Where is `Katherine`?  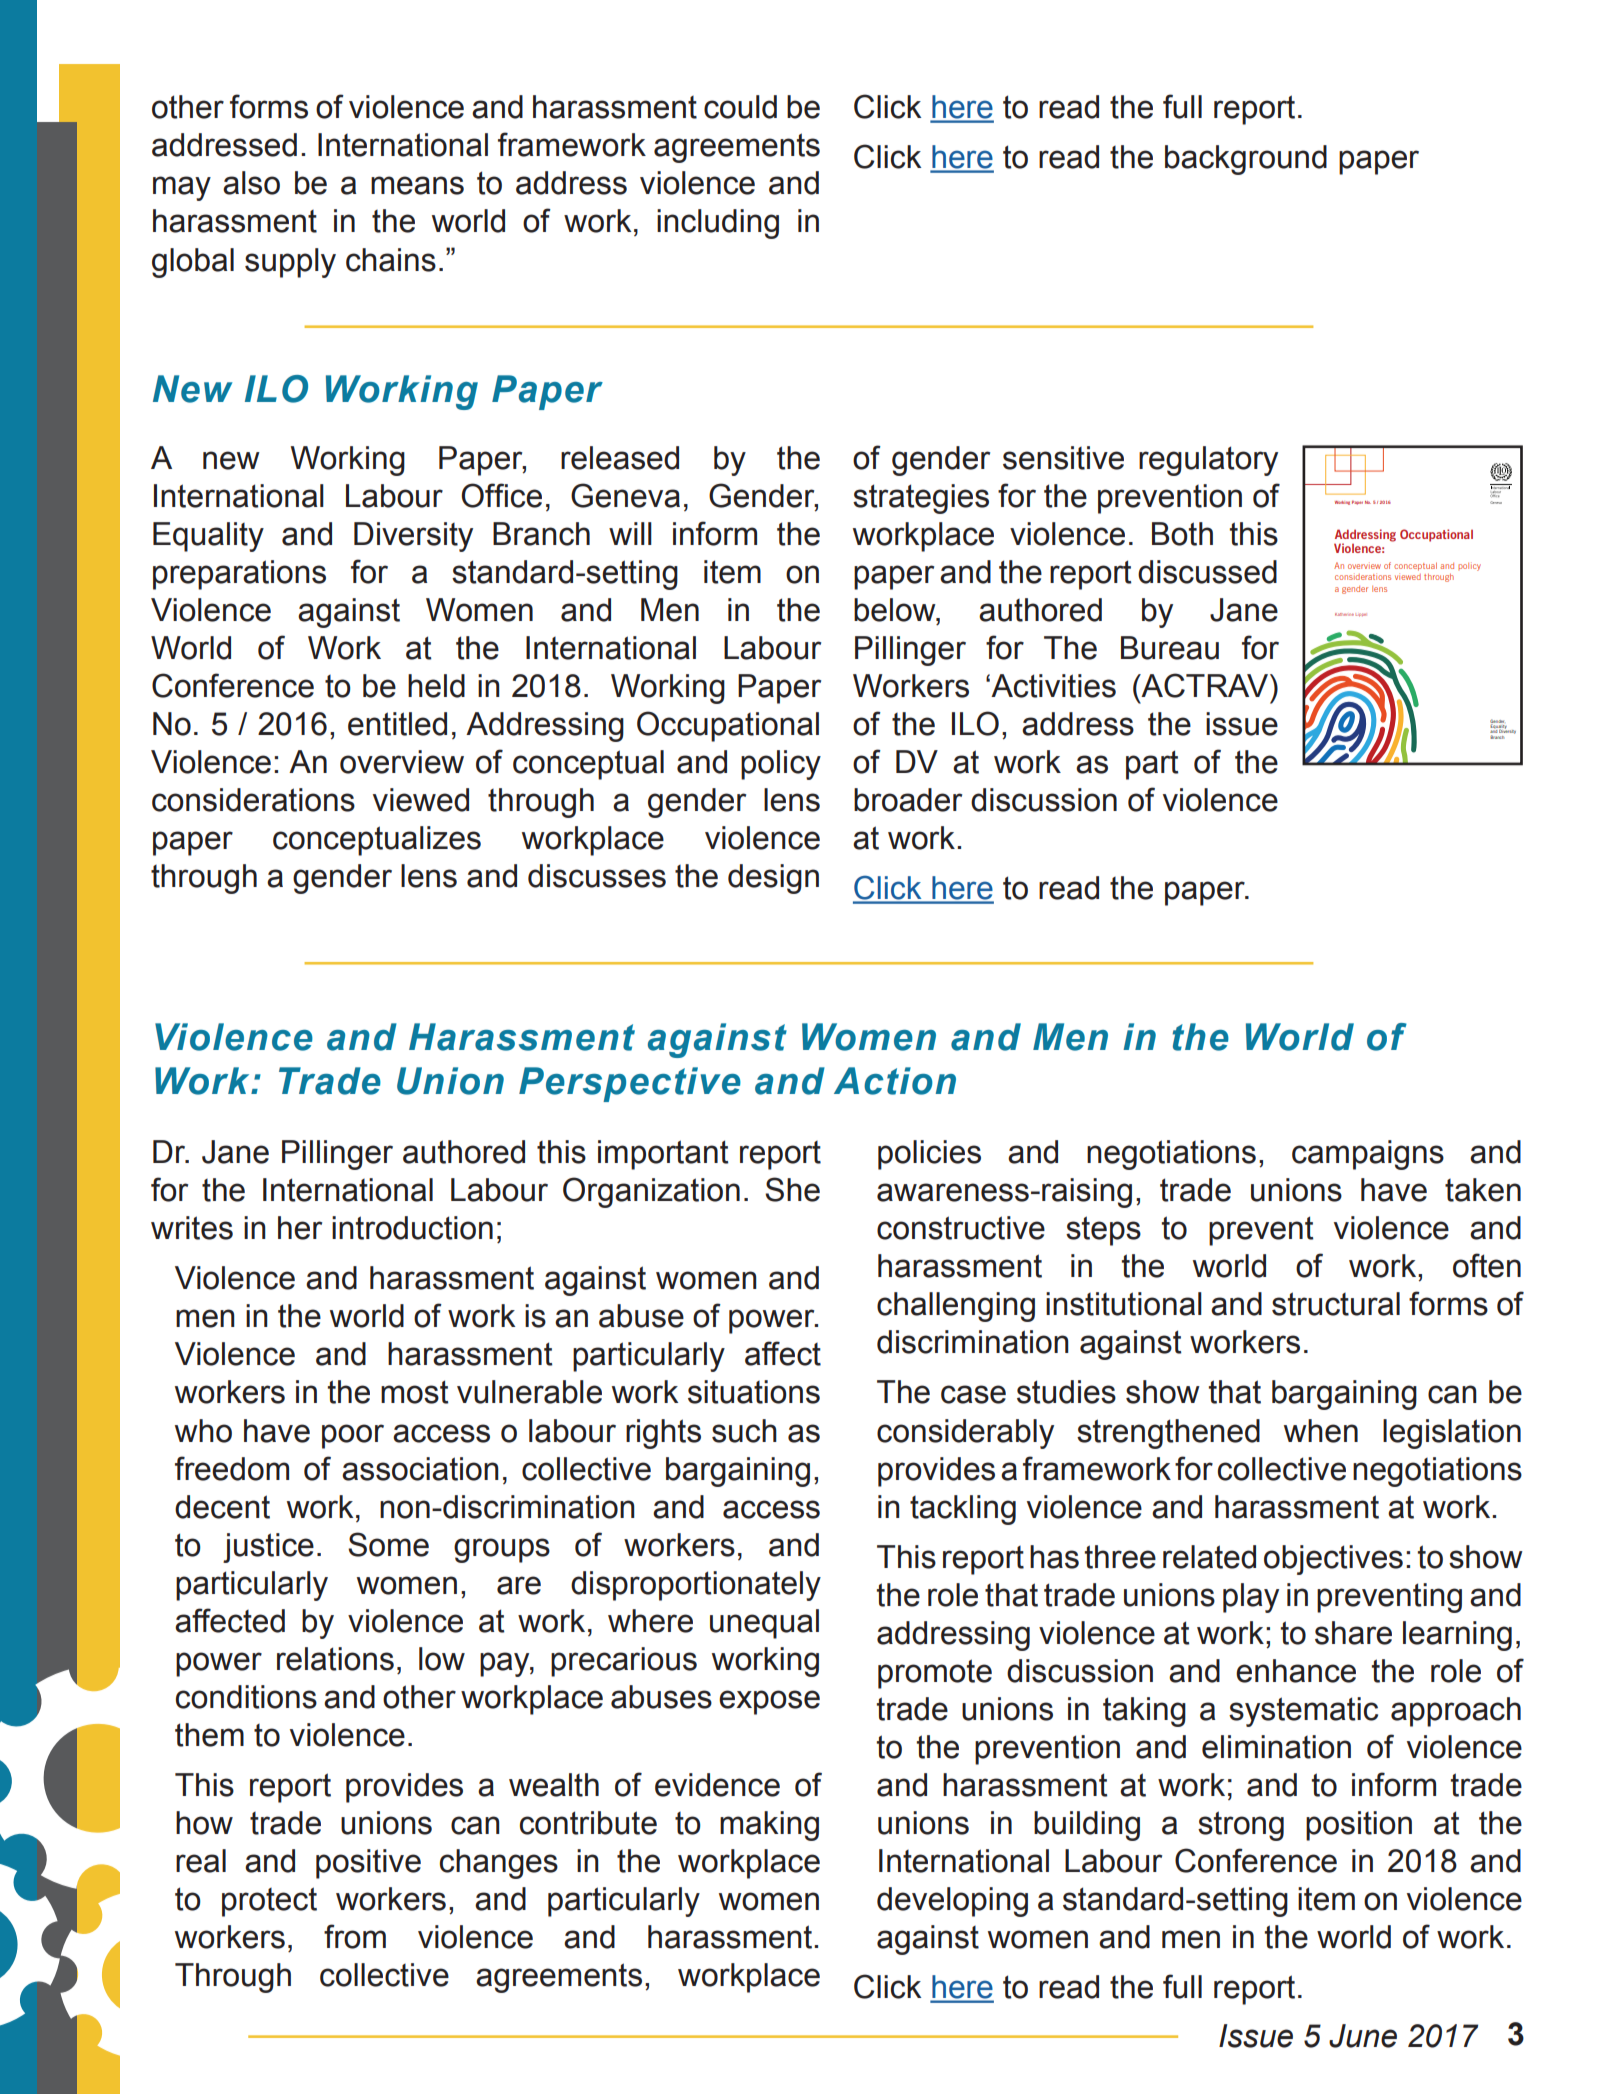 Katherine is located at coordinates (1344, 614).
